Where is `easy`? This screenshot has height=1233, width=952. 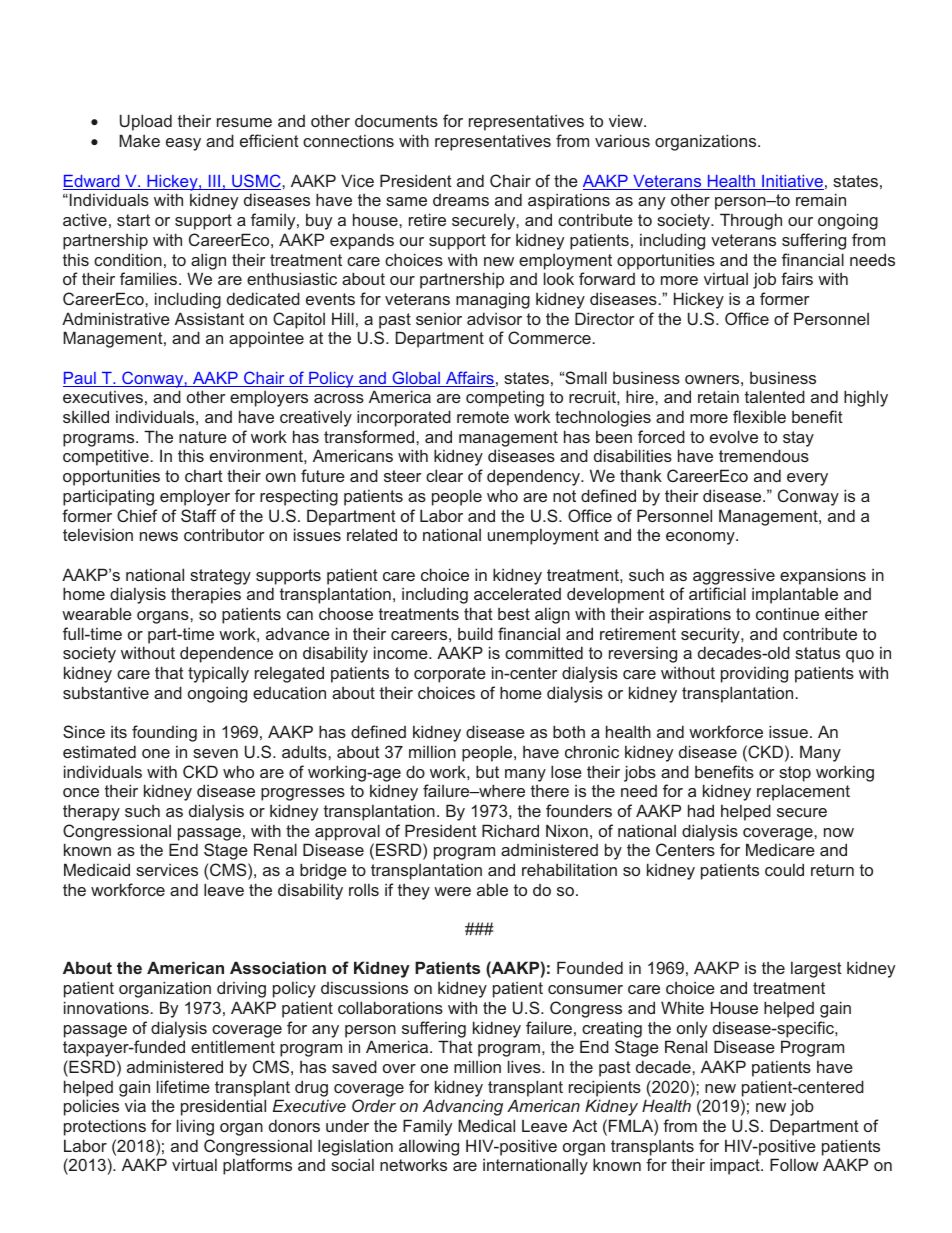 easy is located at coordinates (183, 144).
